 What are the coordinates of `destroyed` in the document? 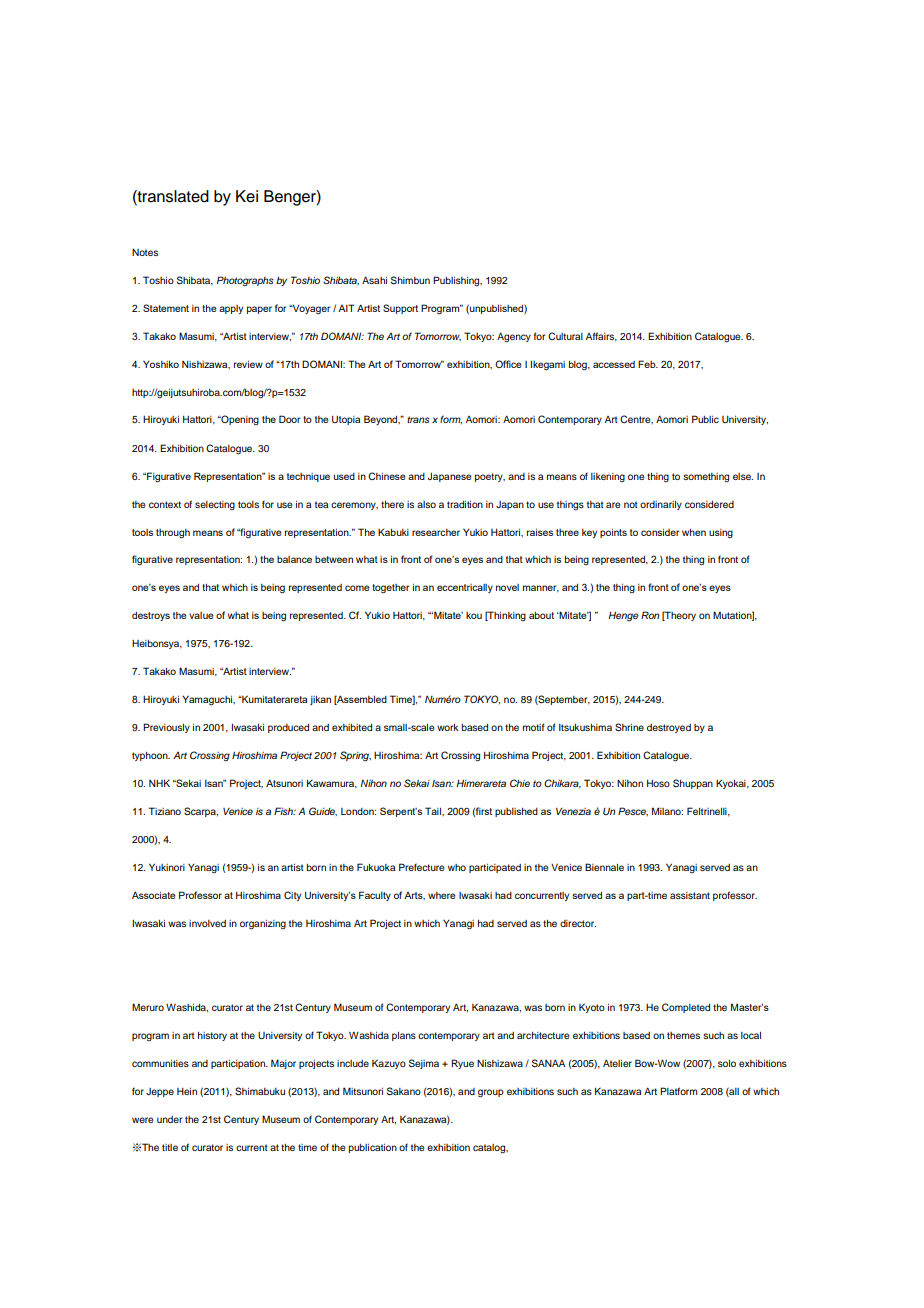 It's located at (669, 728).
